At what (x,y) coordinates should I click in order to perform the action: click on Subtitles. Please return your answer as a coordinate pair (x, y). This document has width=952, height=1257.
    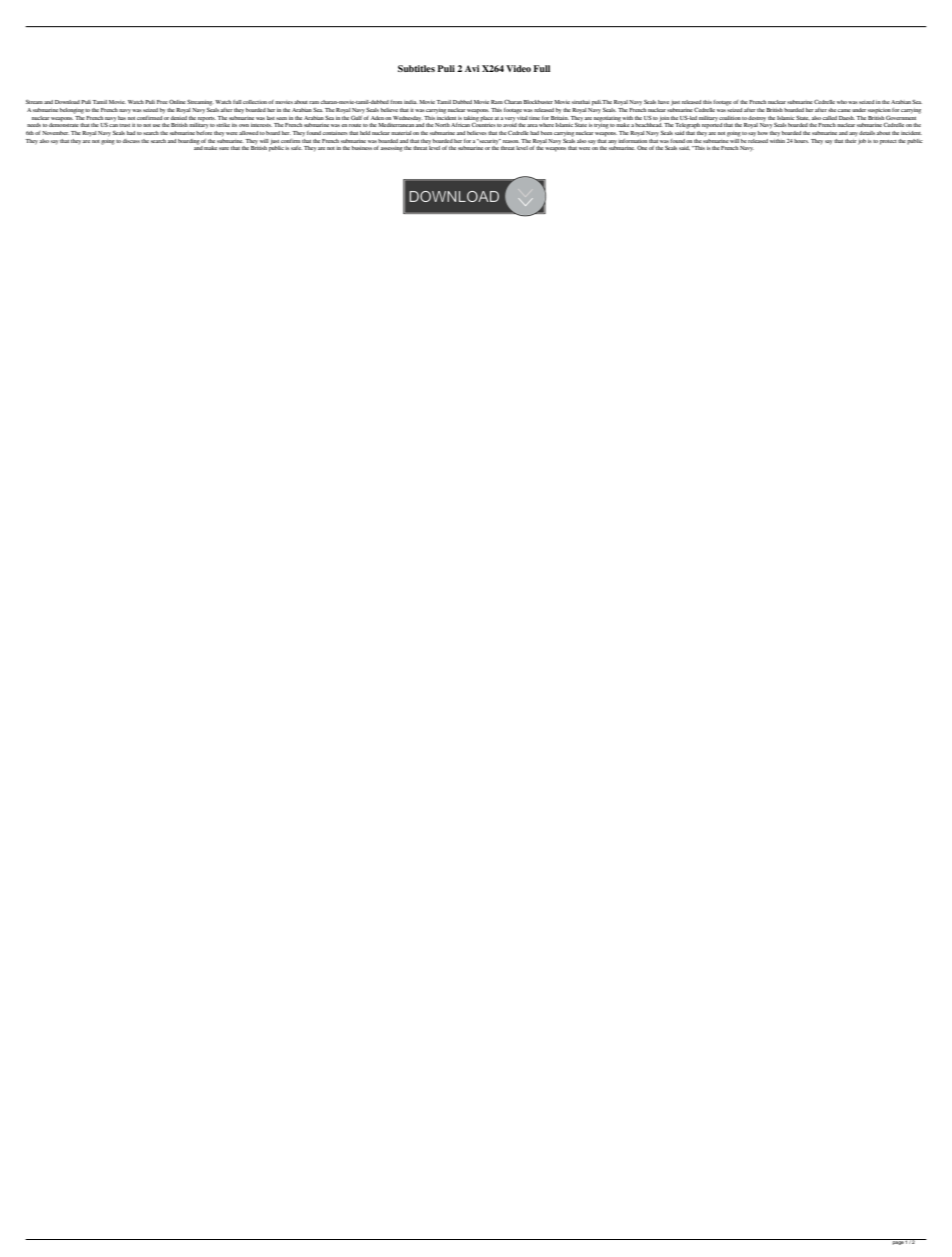
    Looking at the image, I should click on (416, 68).
